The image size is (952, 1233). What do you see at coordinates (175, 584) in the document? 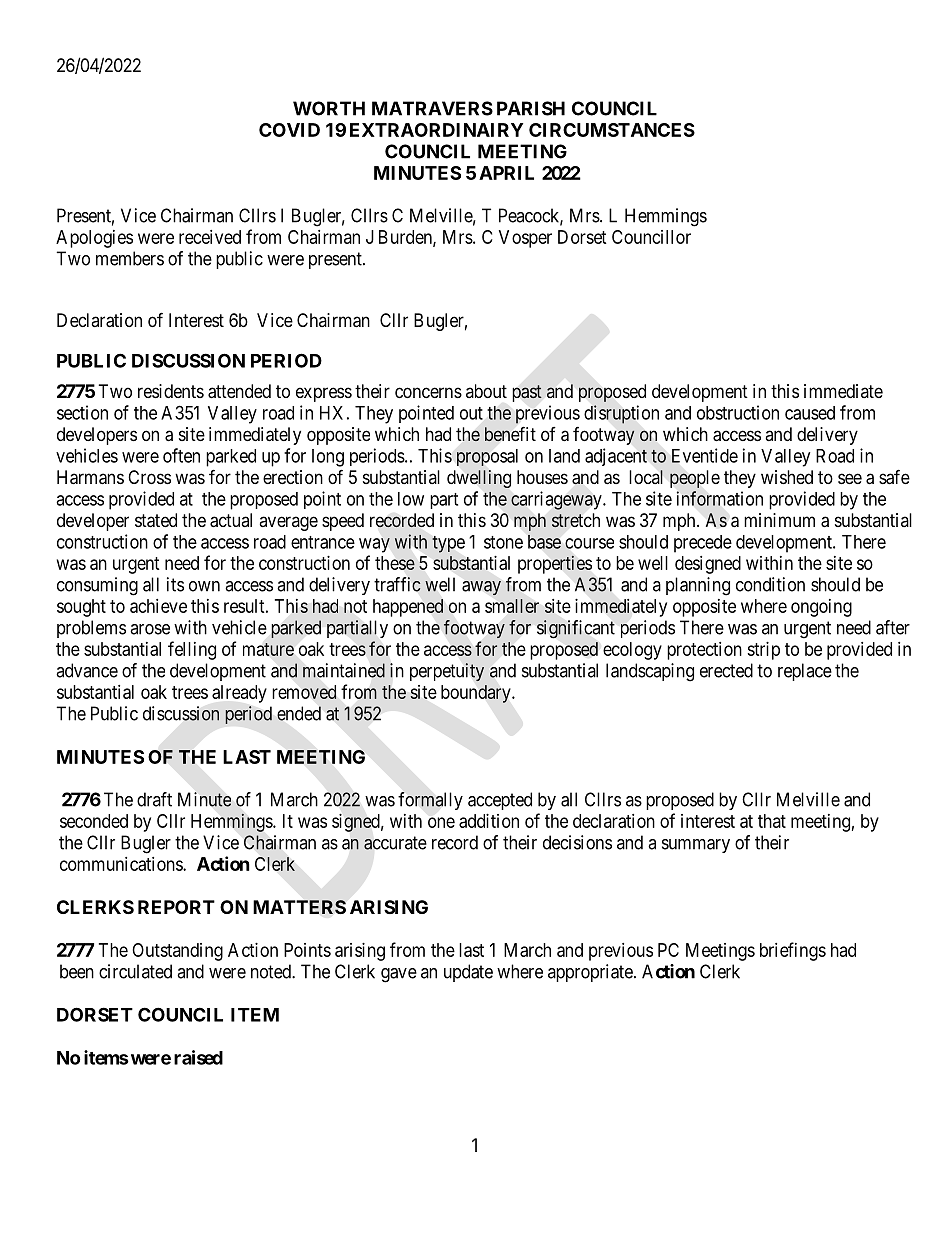
I see `its` at bounding box center [175, 584].
